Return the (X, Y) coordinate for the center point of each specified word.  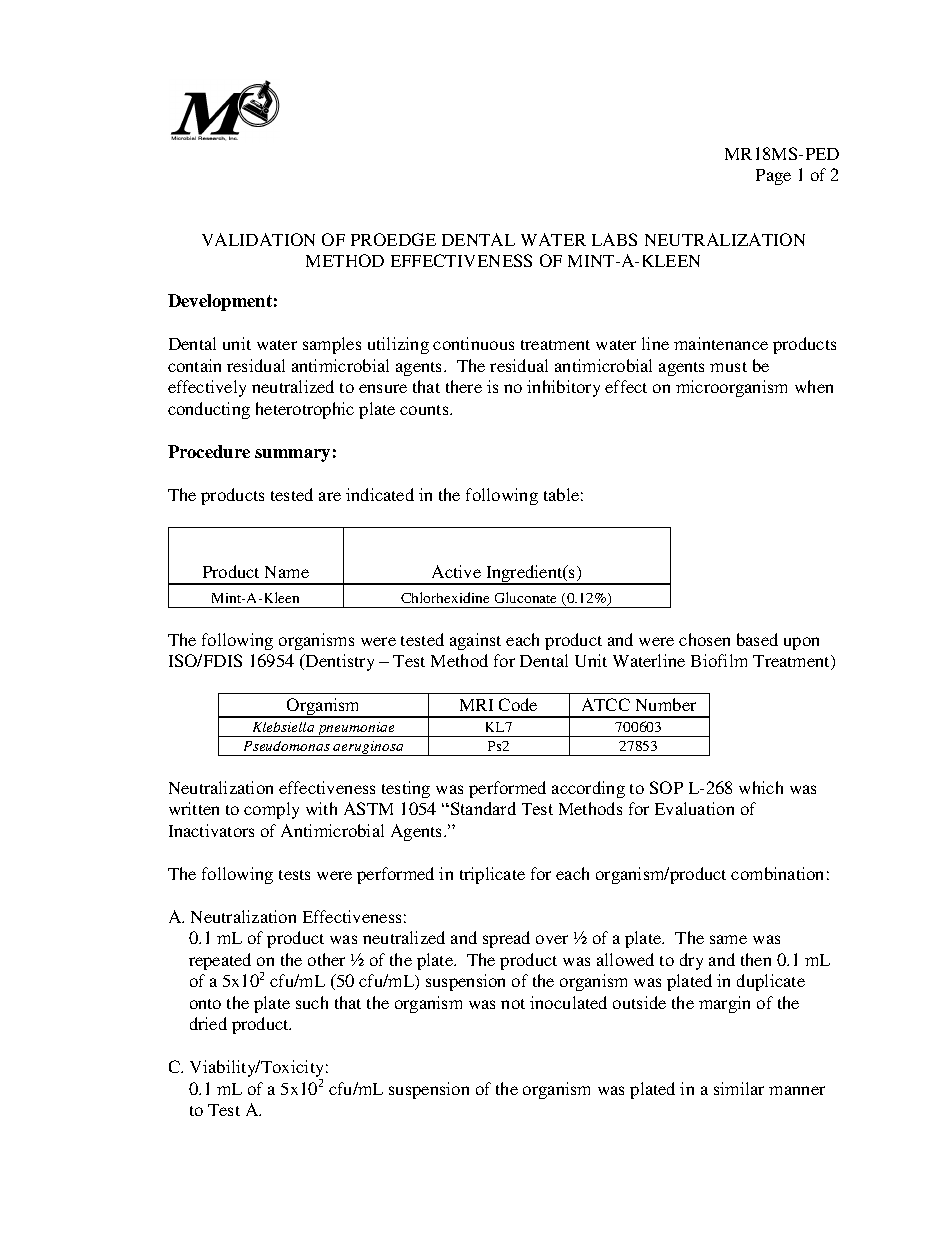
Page (773, 177)
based (757, 639)
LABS (614, 239)
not (513, 1004)
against (475, 641)
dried (208, 1023)
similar (739, 1088)
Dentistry (339, 662)
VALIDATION (258, 239)
